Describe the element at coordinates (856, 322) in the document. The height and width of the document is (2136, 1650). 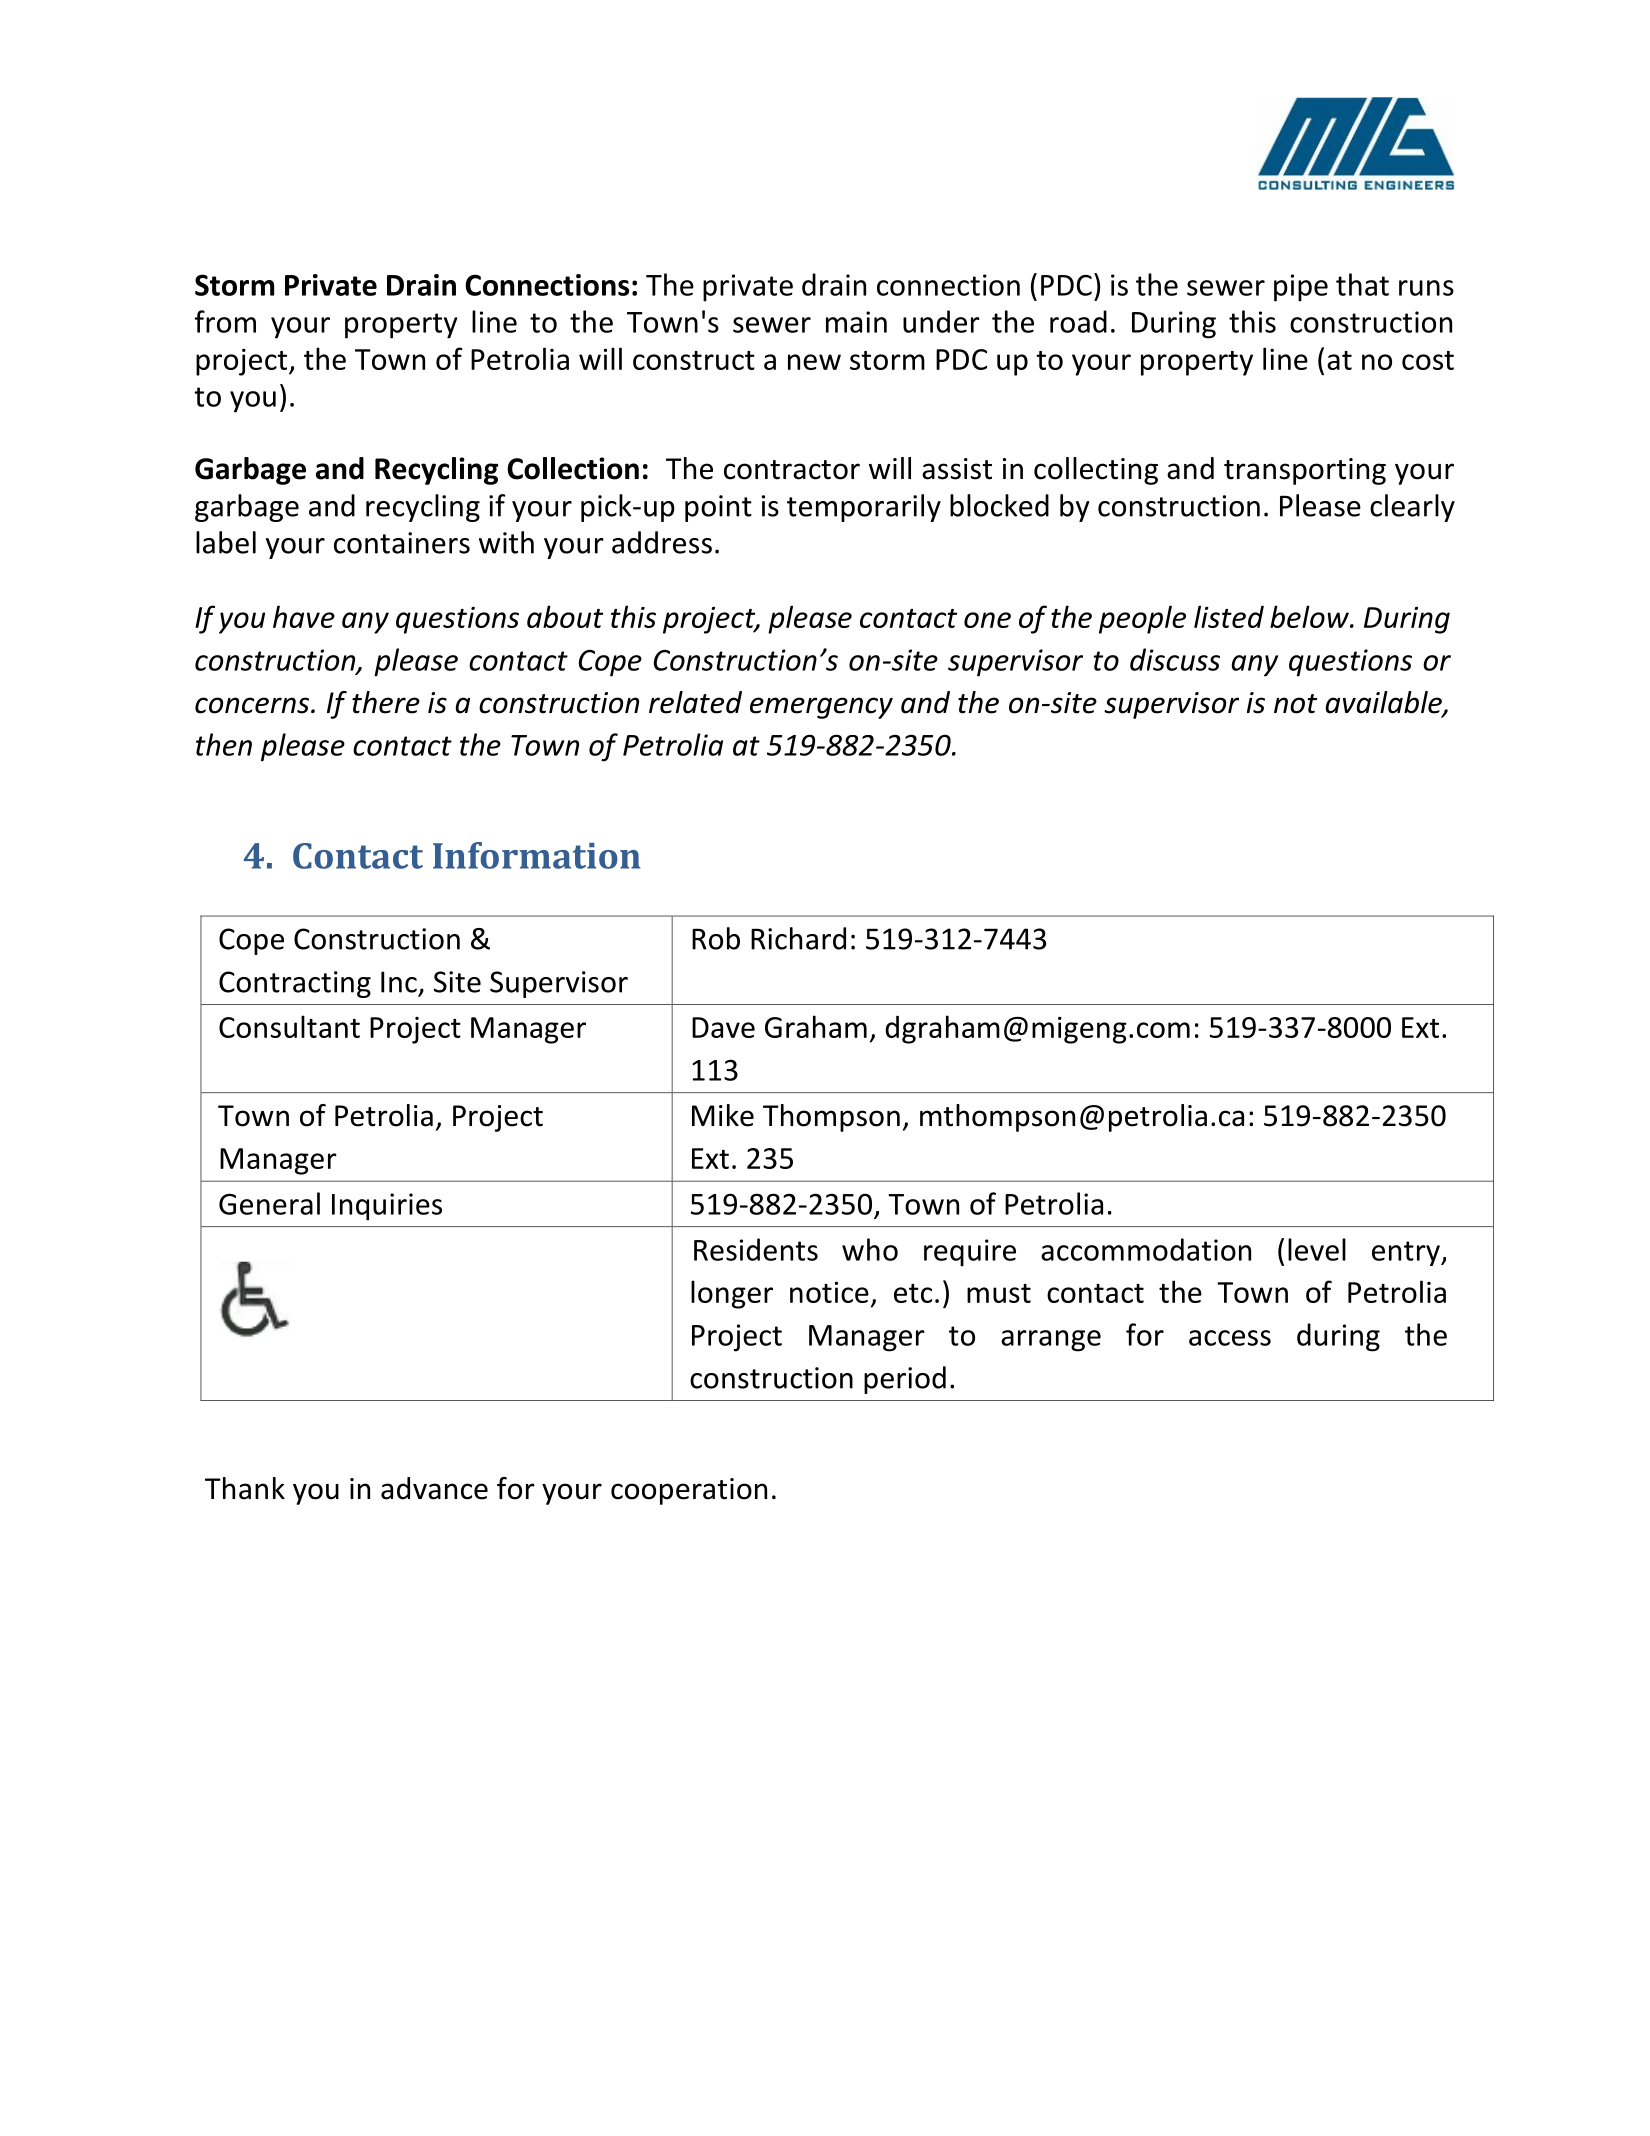
I see `main` at that location.
